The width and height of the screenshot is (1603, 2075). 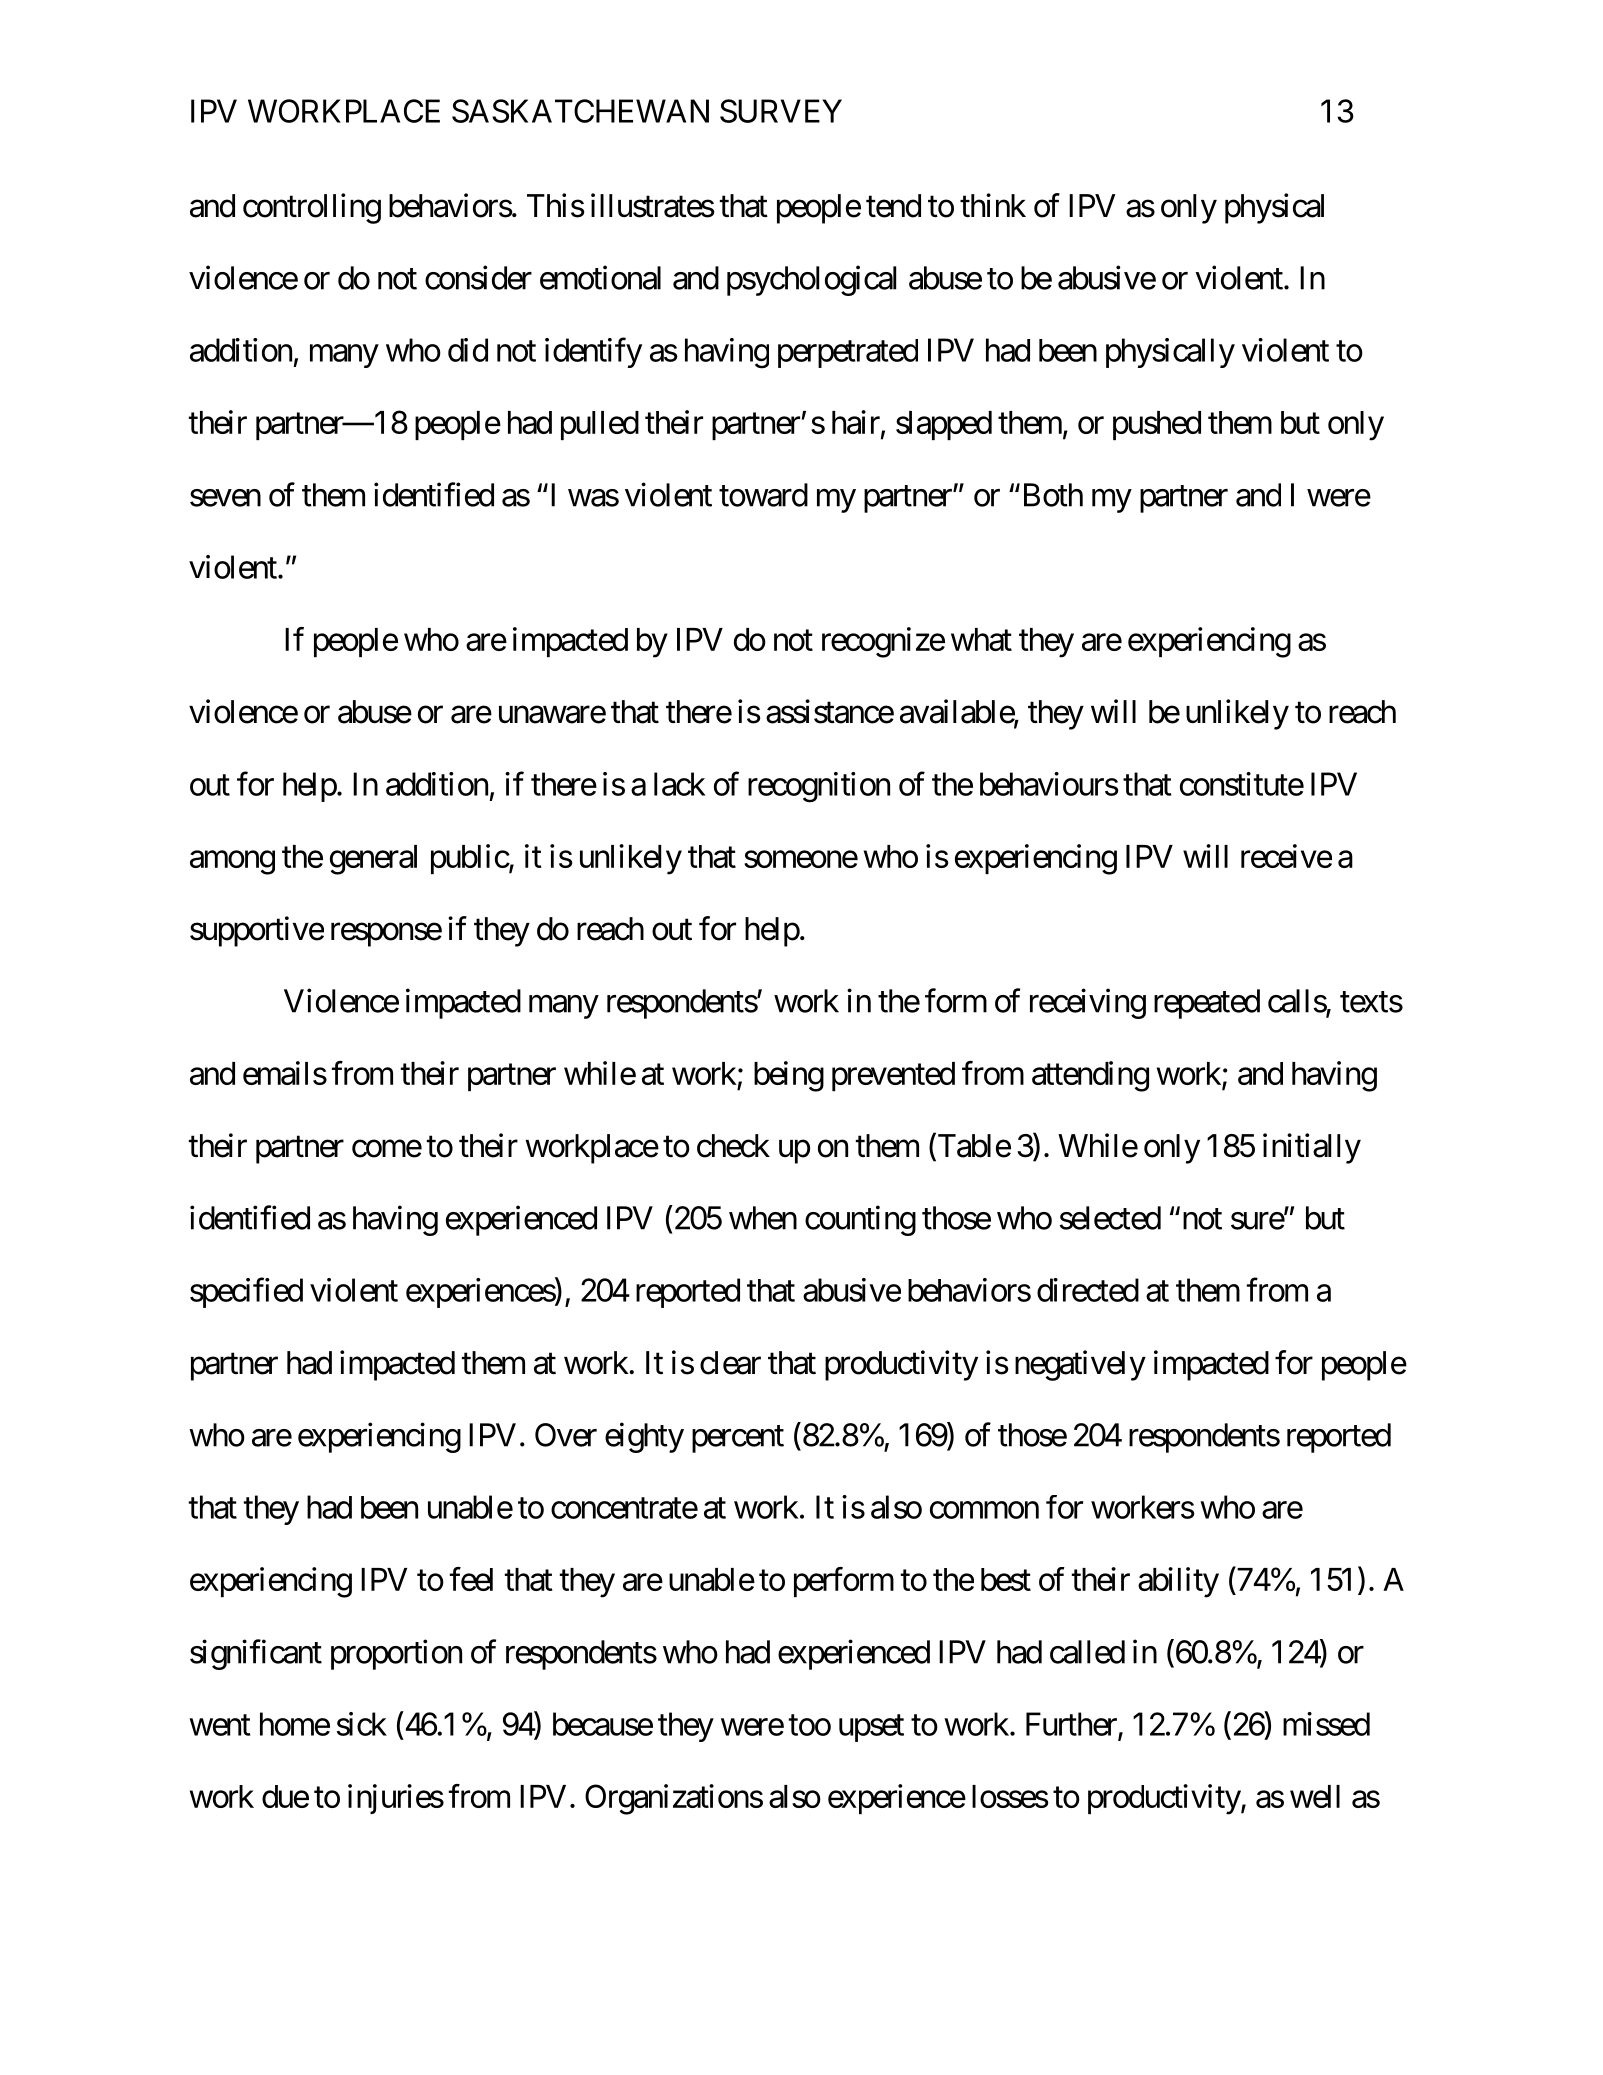 What do you see at coordinates (362, 1724) in the screenshot?
I see `sick` at bounding box center [362, 1724].
